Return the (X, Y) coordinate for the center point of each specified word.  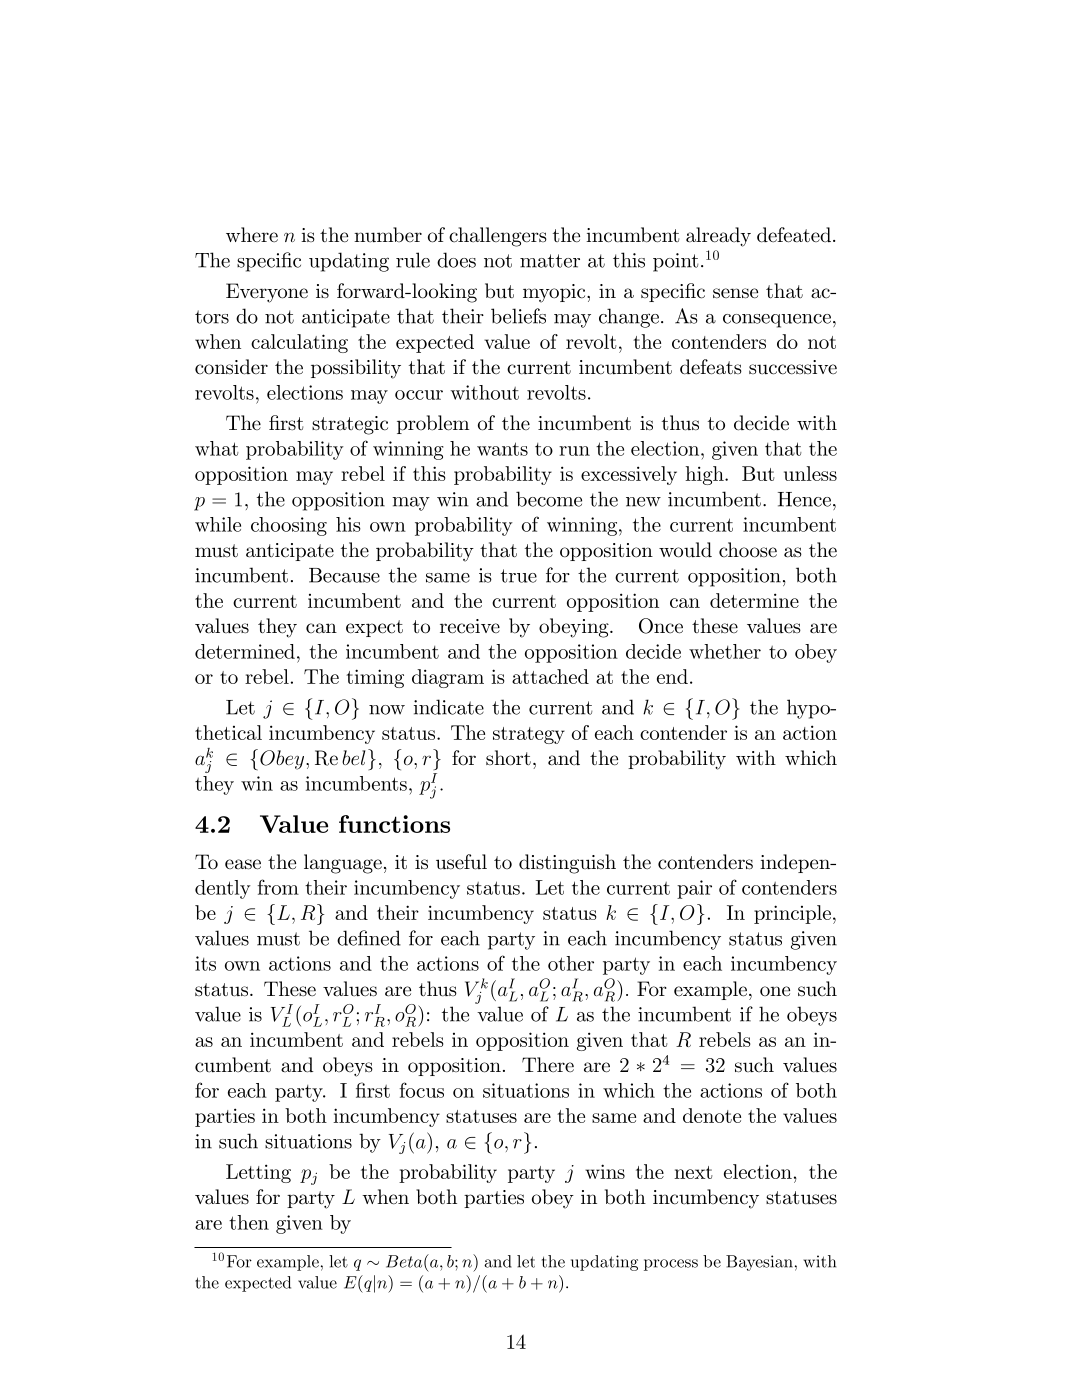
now (387, 710)
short (508, 758)
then (249, 1222)
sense (735, 293)
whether (725, 651)
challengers (498, 237)
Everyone (267, 293)
